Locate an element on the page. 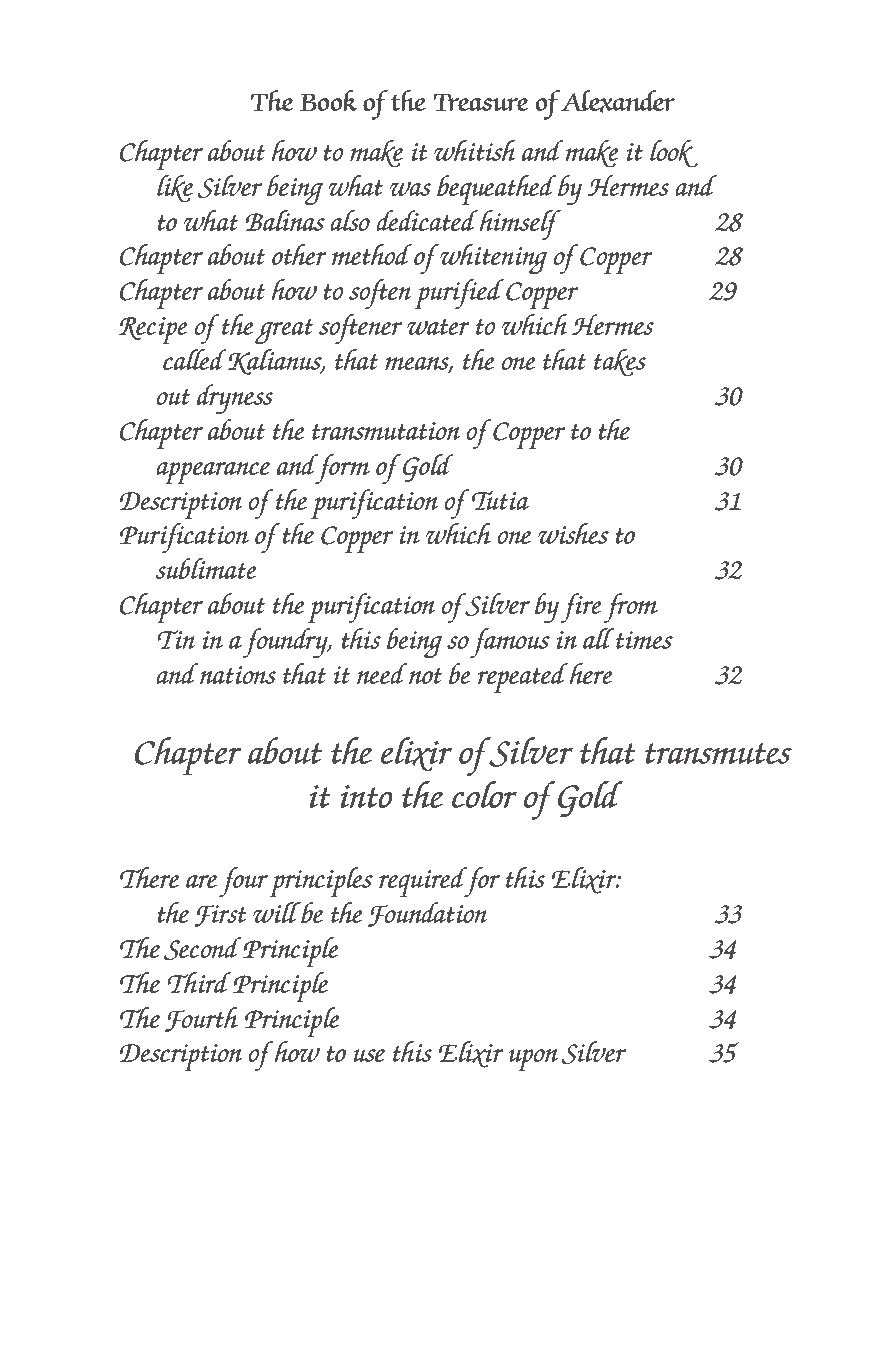 The width and height of the document is (896, 1345). Tin is located at coordinates (176, 639).
